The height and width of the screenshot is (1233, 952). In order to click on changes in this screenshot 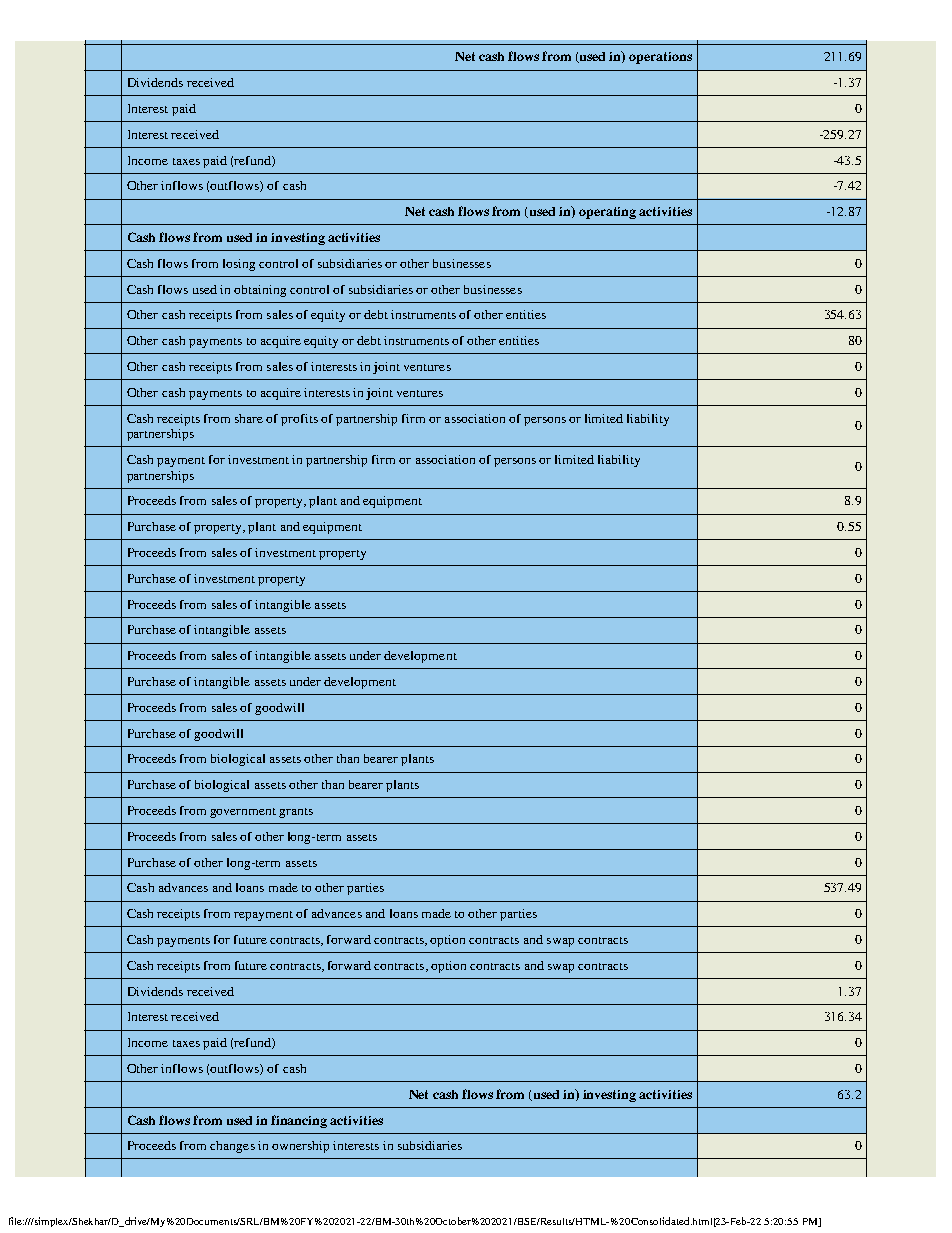, I will do `click(232, 1147)`.
